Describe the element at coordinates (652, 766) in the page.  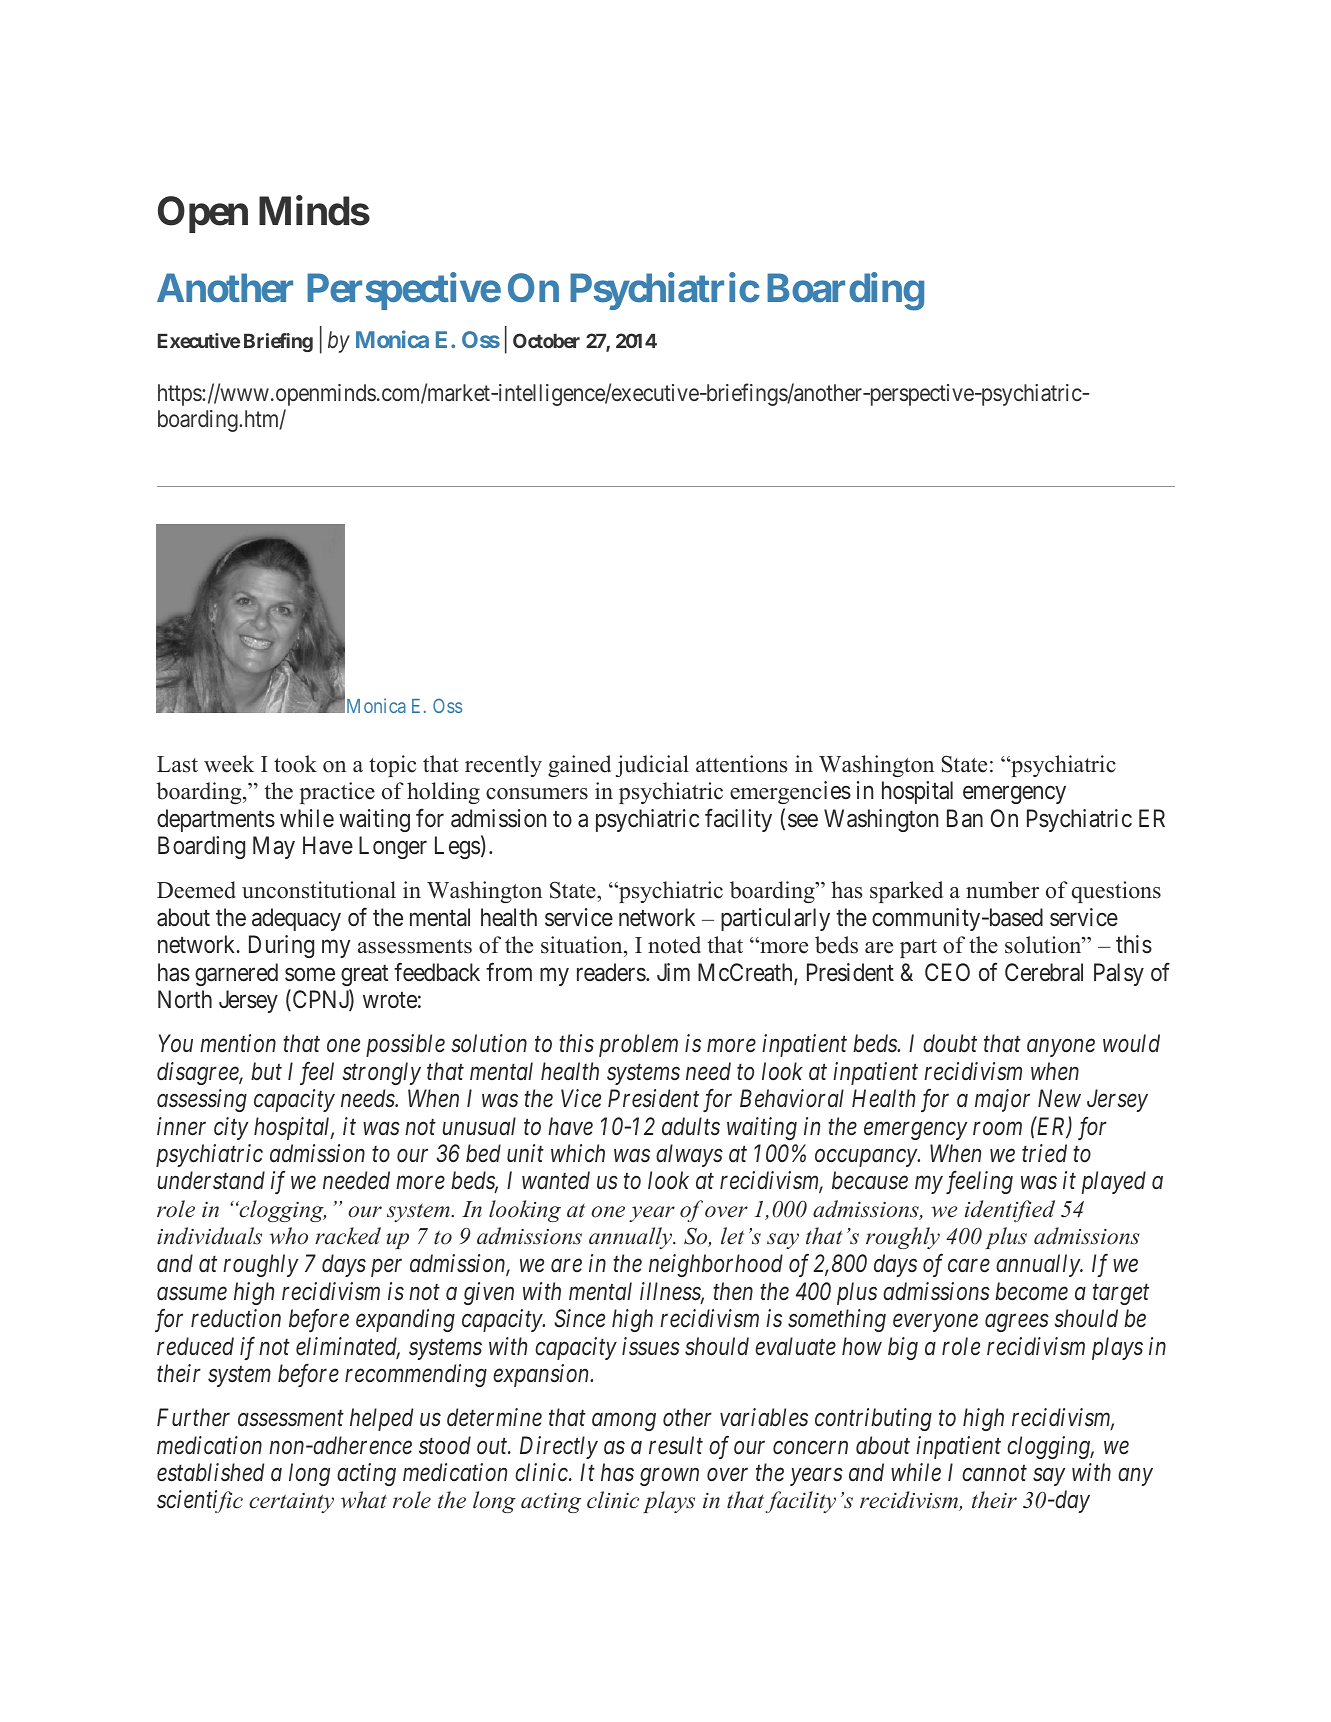
I see `judicial` at that location.
